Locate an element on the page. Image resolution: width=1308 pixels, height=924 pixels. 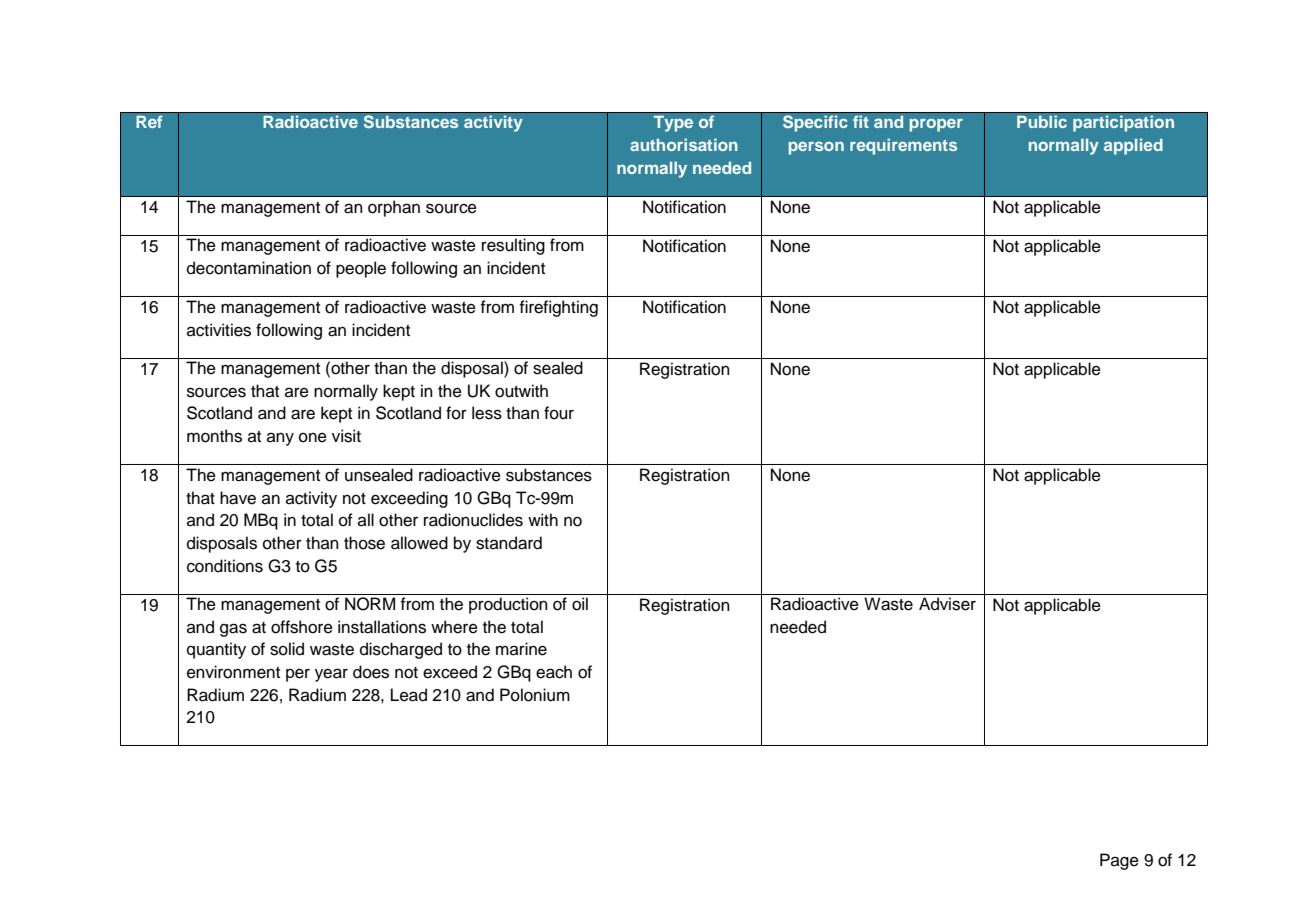
Adviser is located at coordinates (947, 604).
